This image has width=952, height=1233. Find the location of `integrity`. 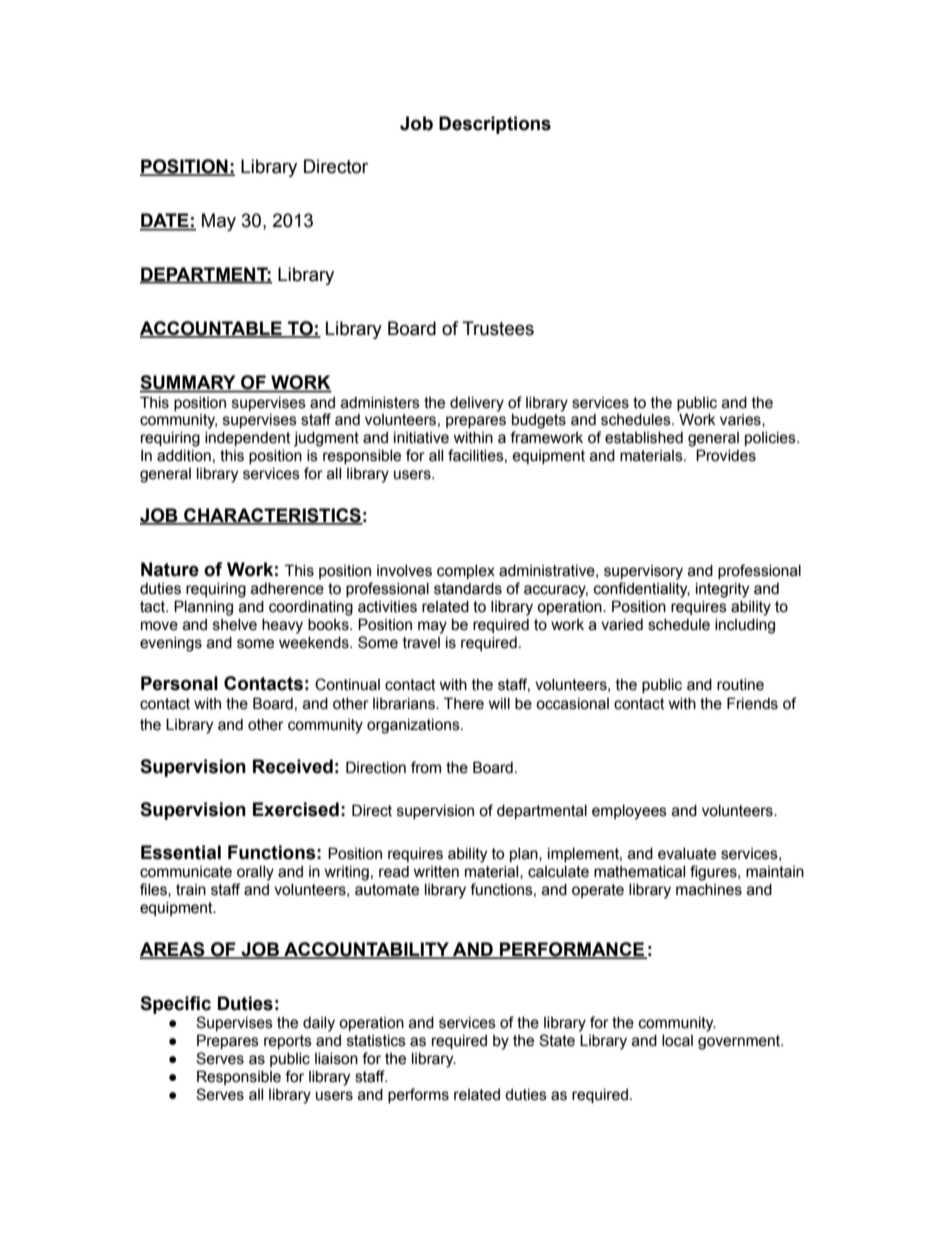

integrity is located at coordinates (722, 590).
